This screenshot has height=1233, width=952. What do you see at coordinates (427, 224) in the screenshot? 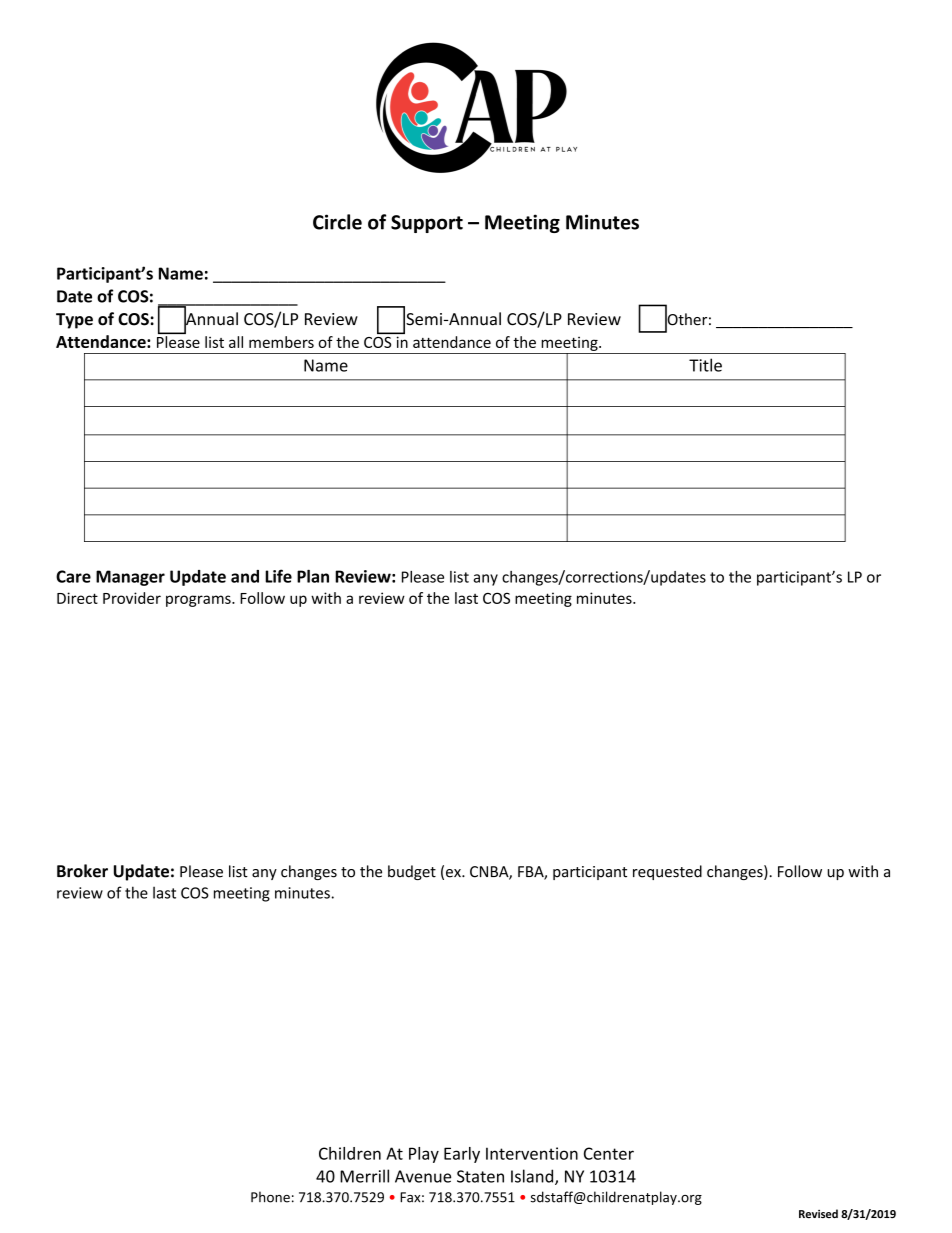
I see `Support` at bounding box center [427, 224].
